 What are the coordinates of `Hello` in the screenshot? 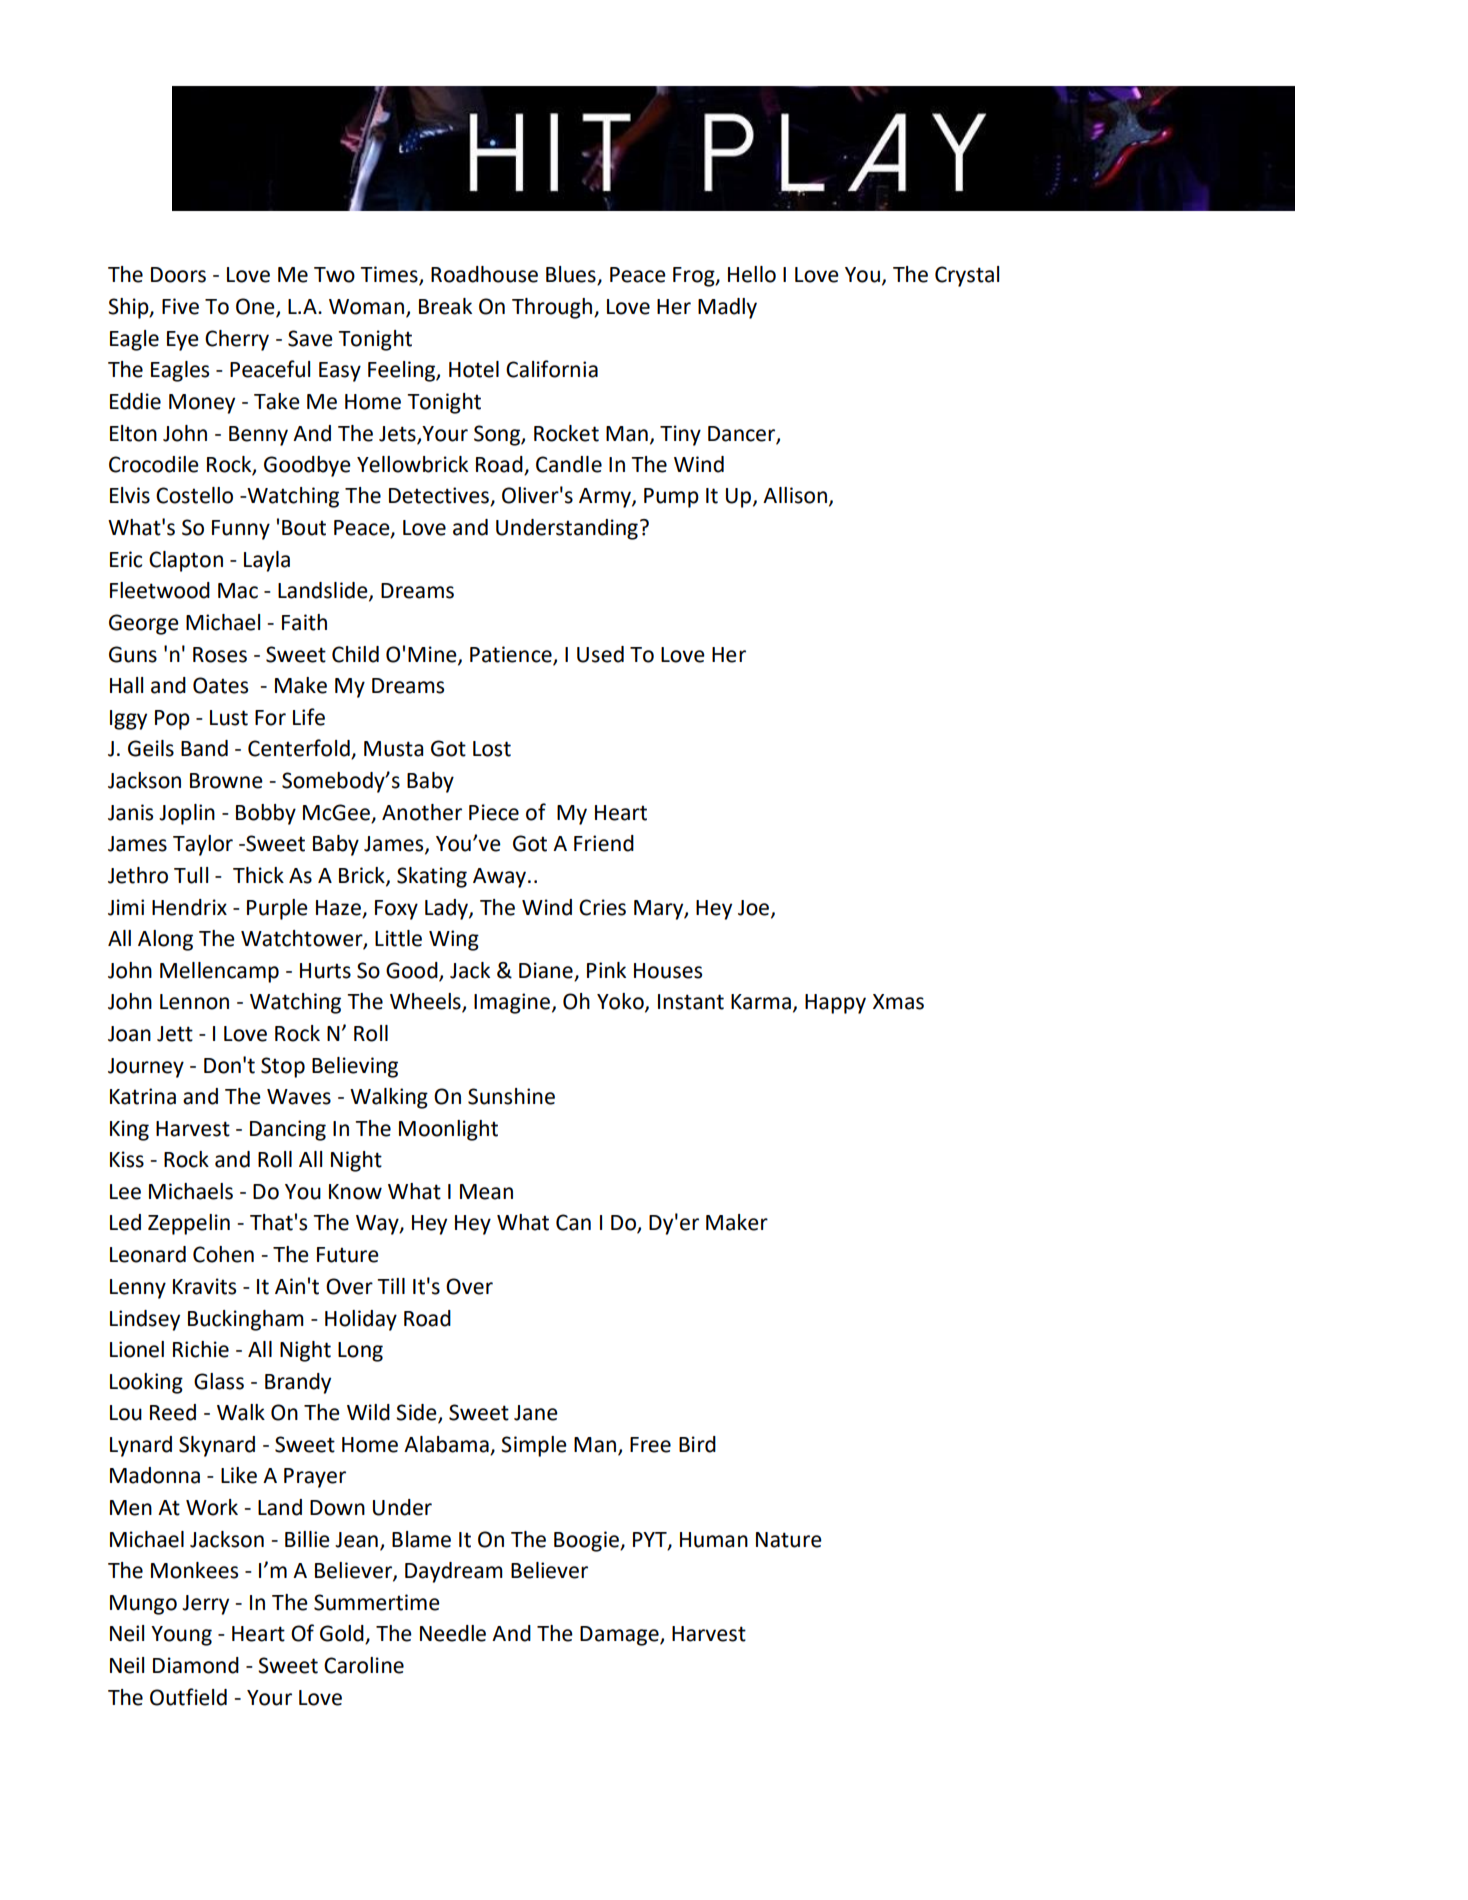 It's located at (752, 274).
